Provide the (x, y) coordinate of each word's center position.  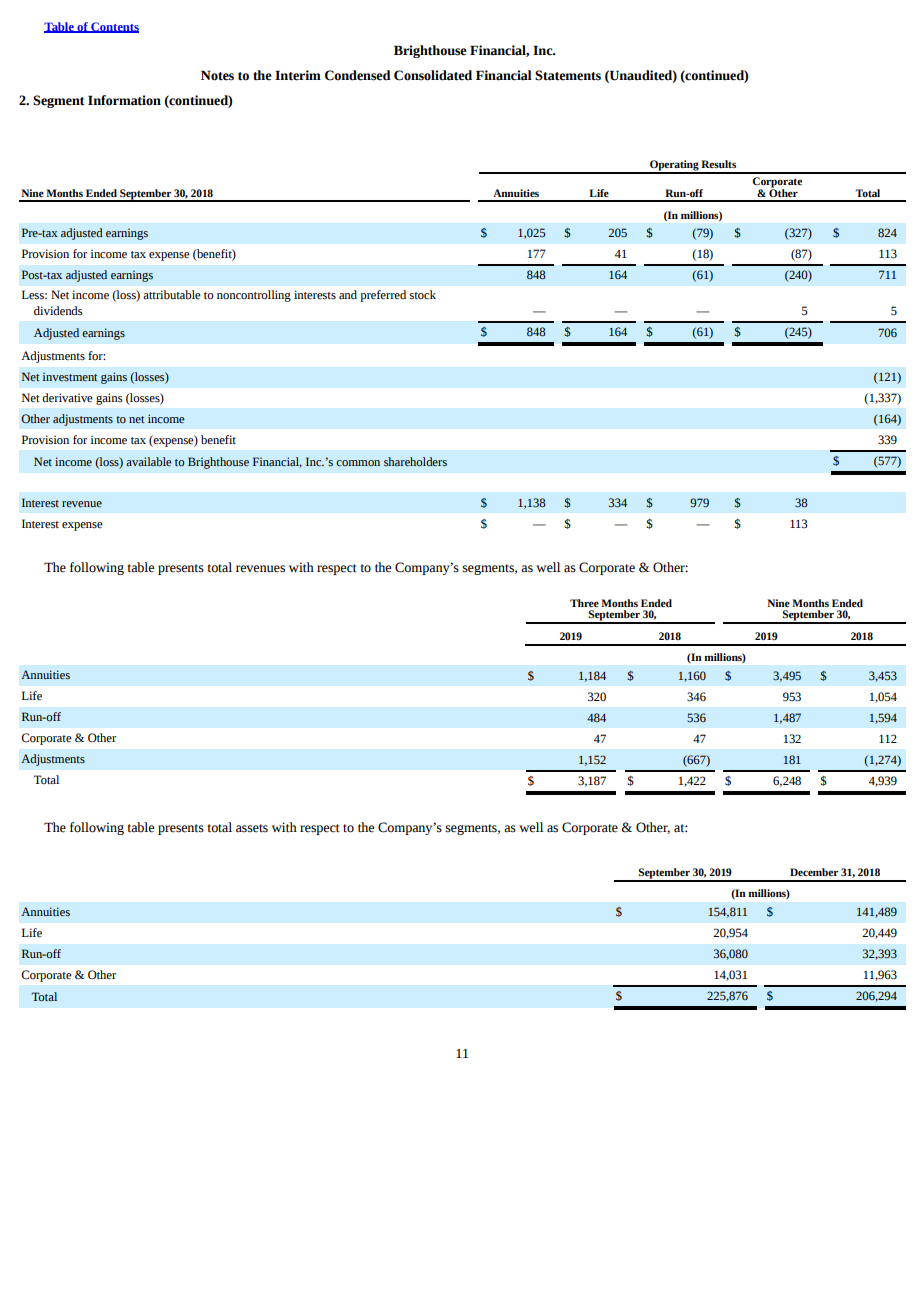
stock (422, 295)
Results (718, 164)
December (814, 872)
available (149, 461)
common (358, 463)
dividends (58, 311)
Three (584, 603)
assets (252, 828)
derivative (67, 398)
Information (124, 100)
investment (69, 376)
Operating (674, 166)
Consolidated (433, 75)
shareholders (415, 462)
